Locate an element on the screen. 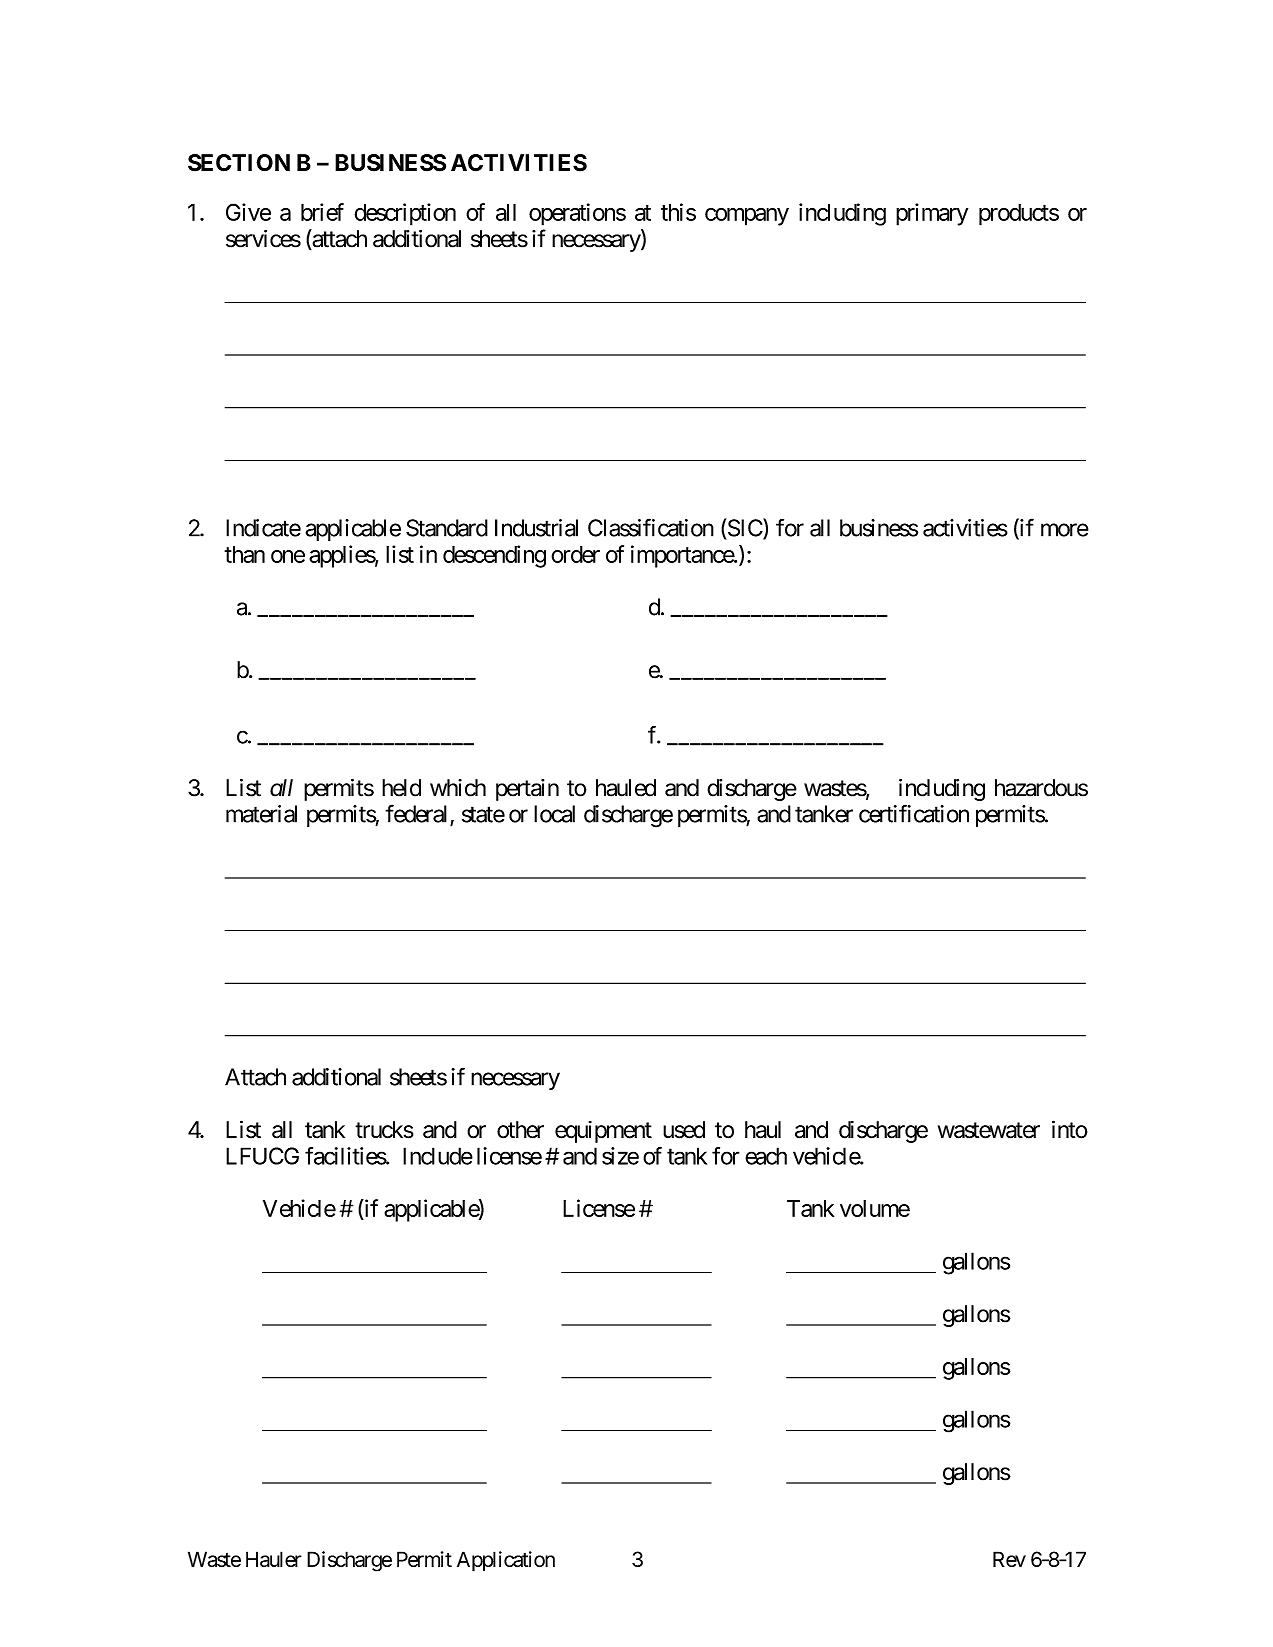 The width and height of the screenshot is (1273, 1647). brief is located at coordinates (322, 212).
